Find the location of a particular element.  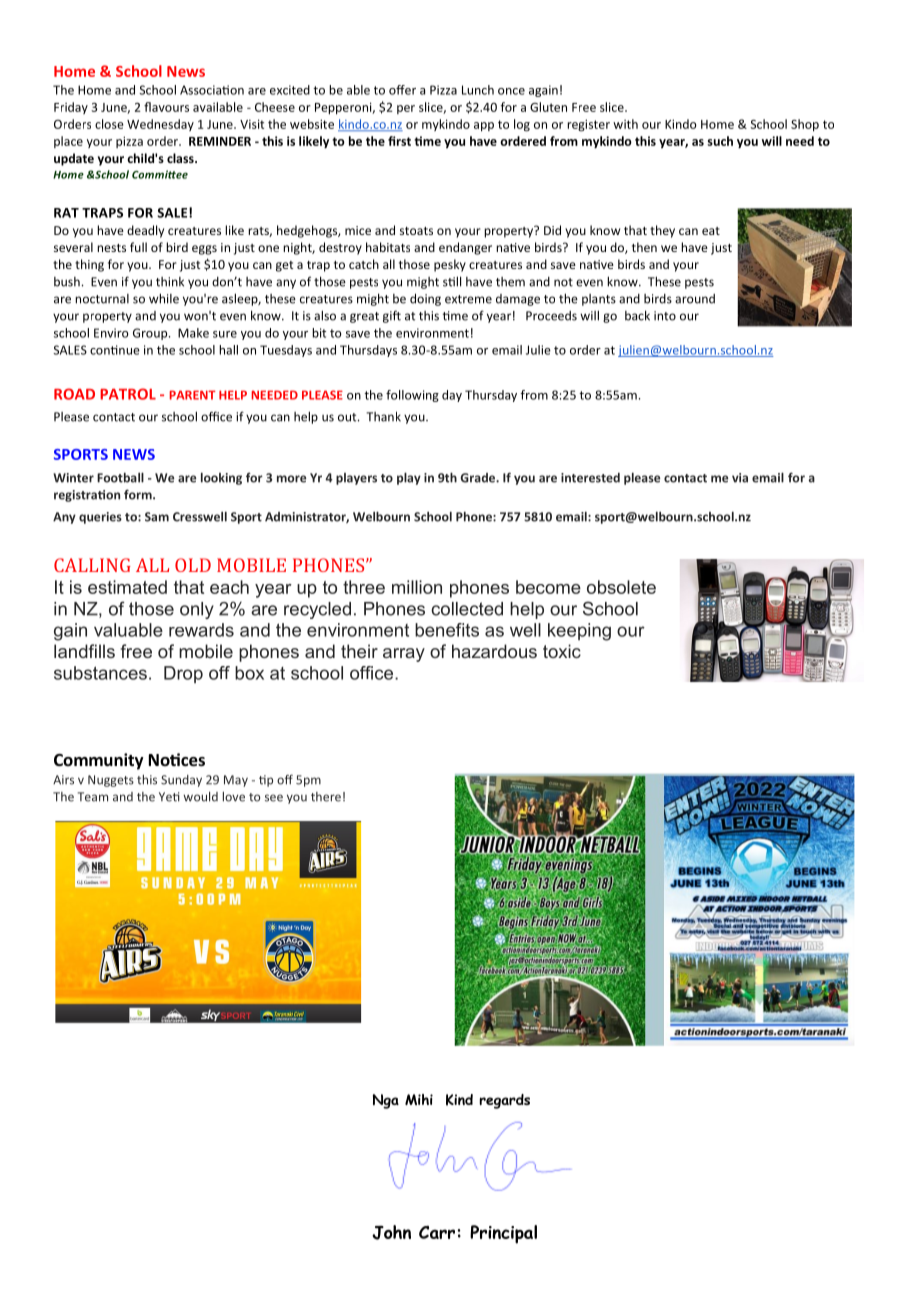

Wednesday is located at coordinates (160, 125).
